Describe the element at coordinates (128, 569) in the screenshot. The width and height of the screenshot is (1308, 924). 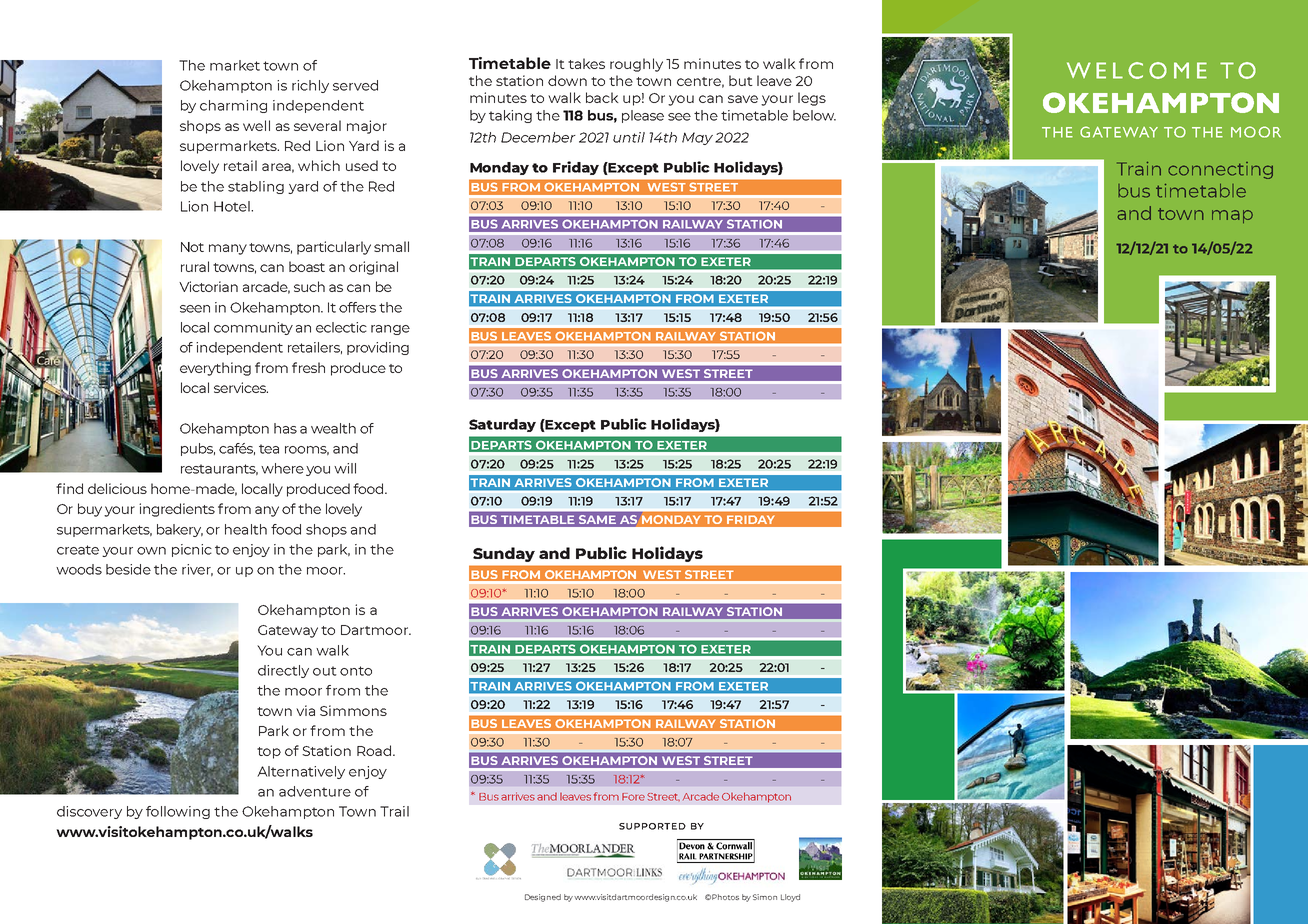
I see `beside` at that location.
